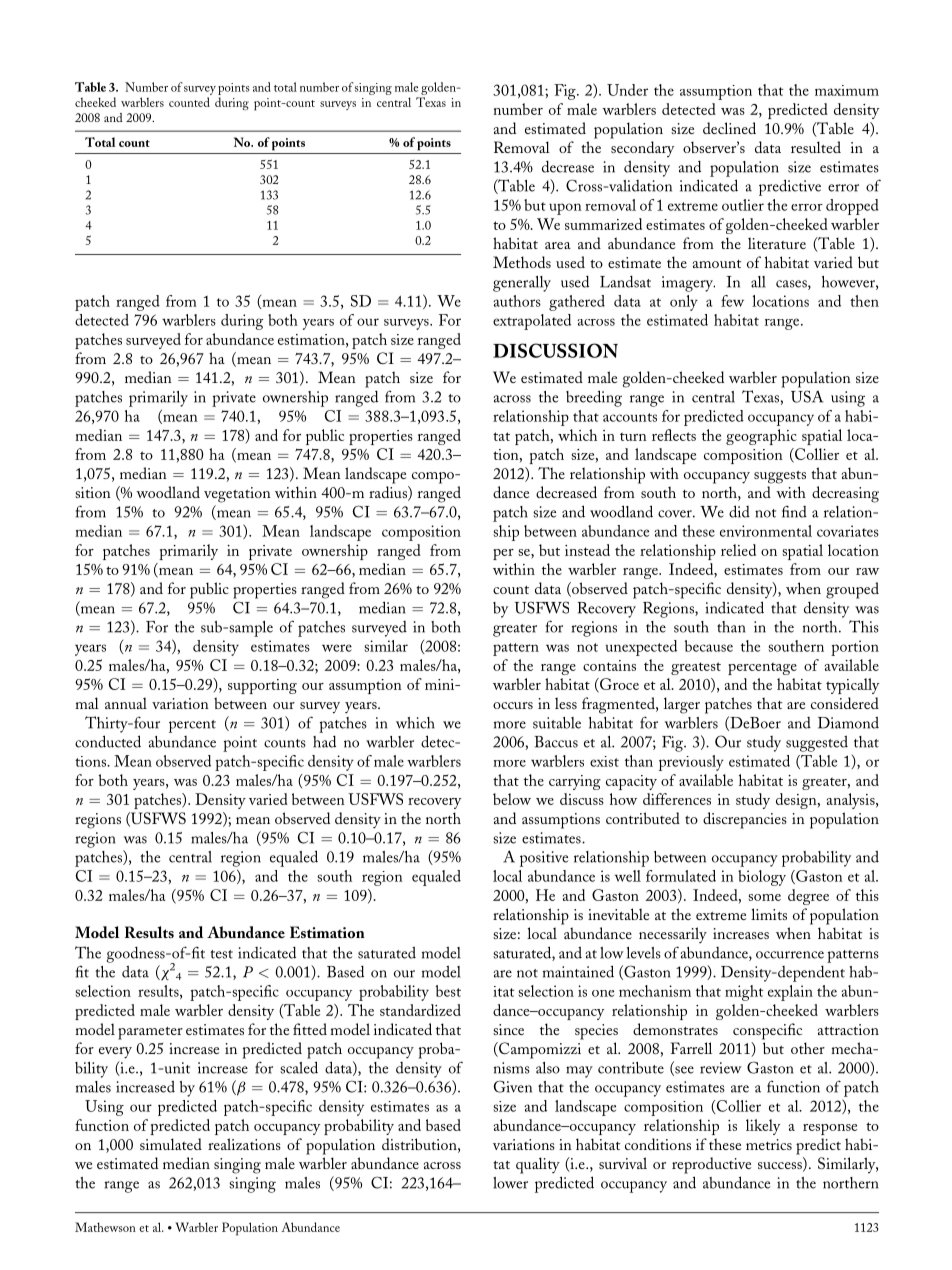  I want to click on suggests, so click(780, 477).
